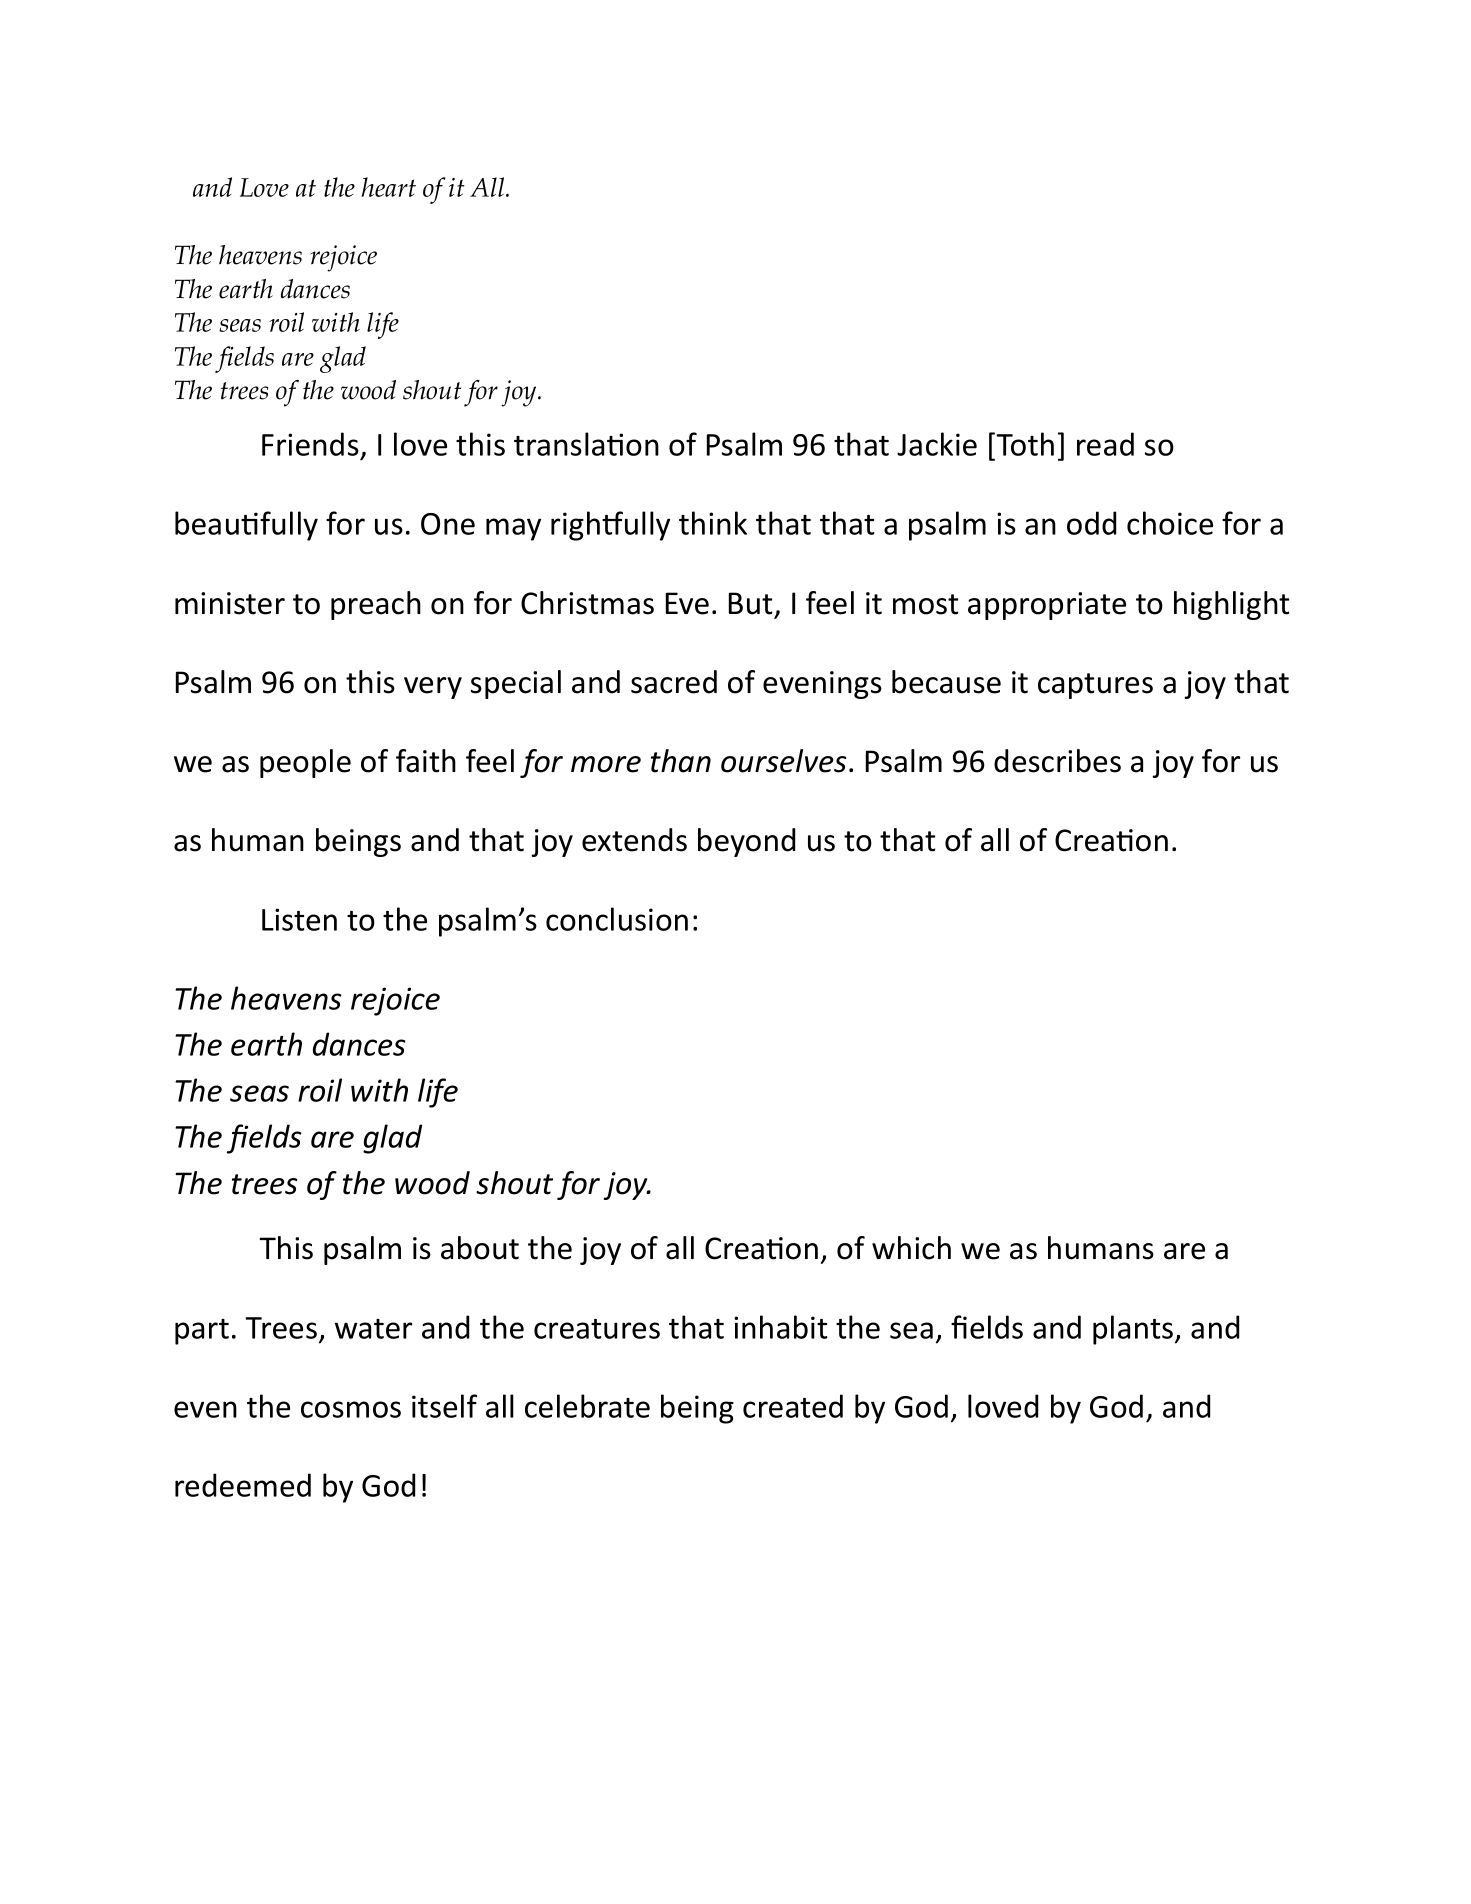 This screenshot has width=1471, height=1904. What do you see at coordinates (1057, 761) in the screenshot?
I see `describes` at bounding box center [1057, 761].
